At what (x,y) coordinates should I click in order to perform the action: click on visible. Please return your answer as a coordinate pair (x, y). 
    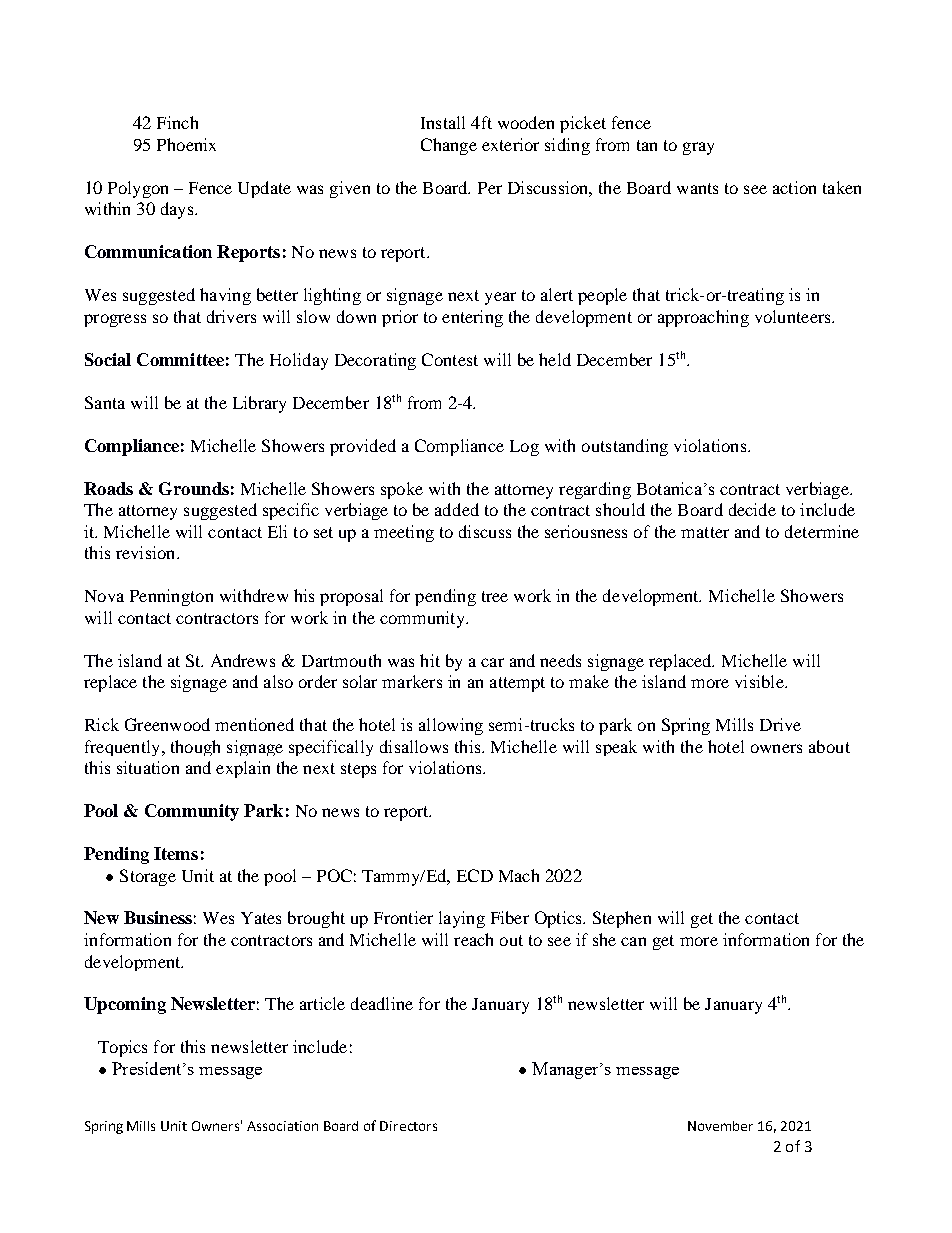
    Looking at the image, I should click on (760, 681).
